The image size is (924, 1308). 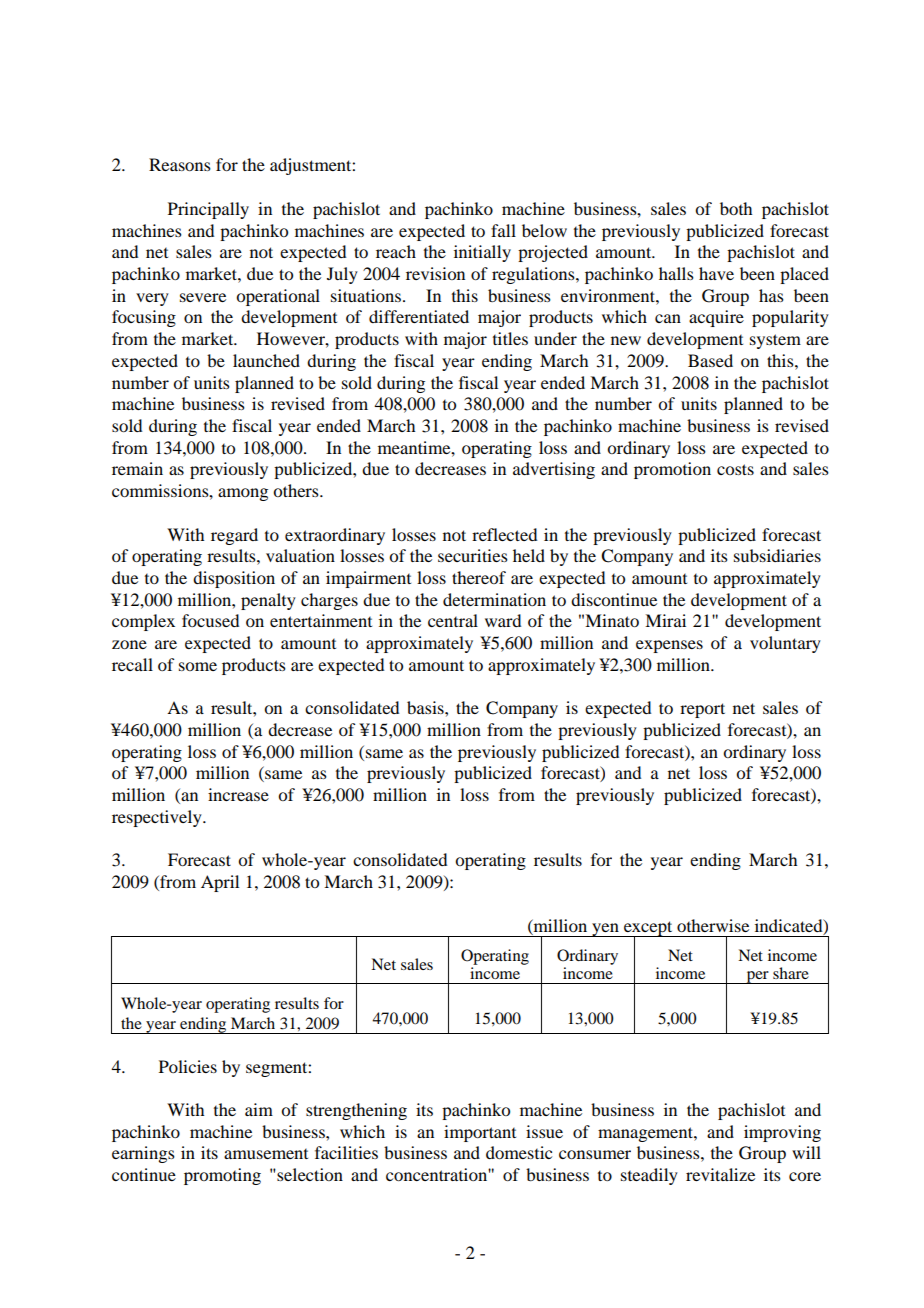 I want to click on basis, so click(x=426, y=707).
